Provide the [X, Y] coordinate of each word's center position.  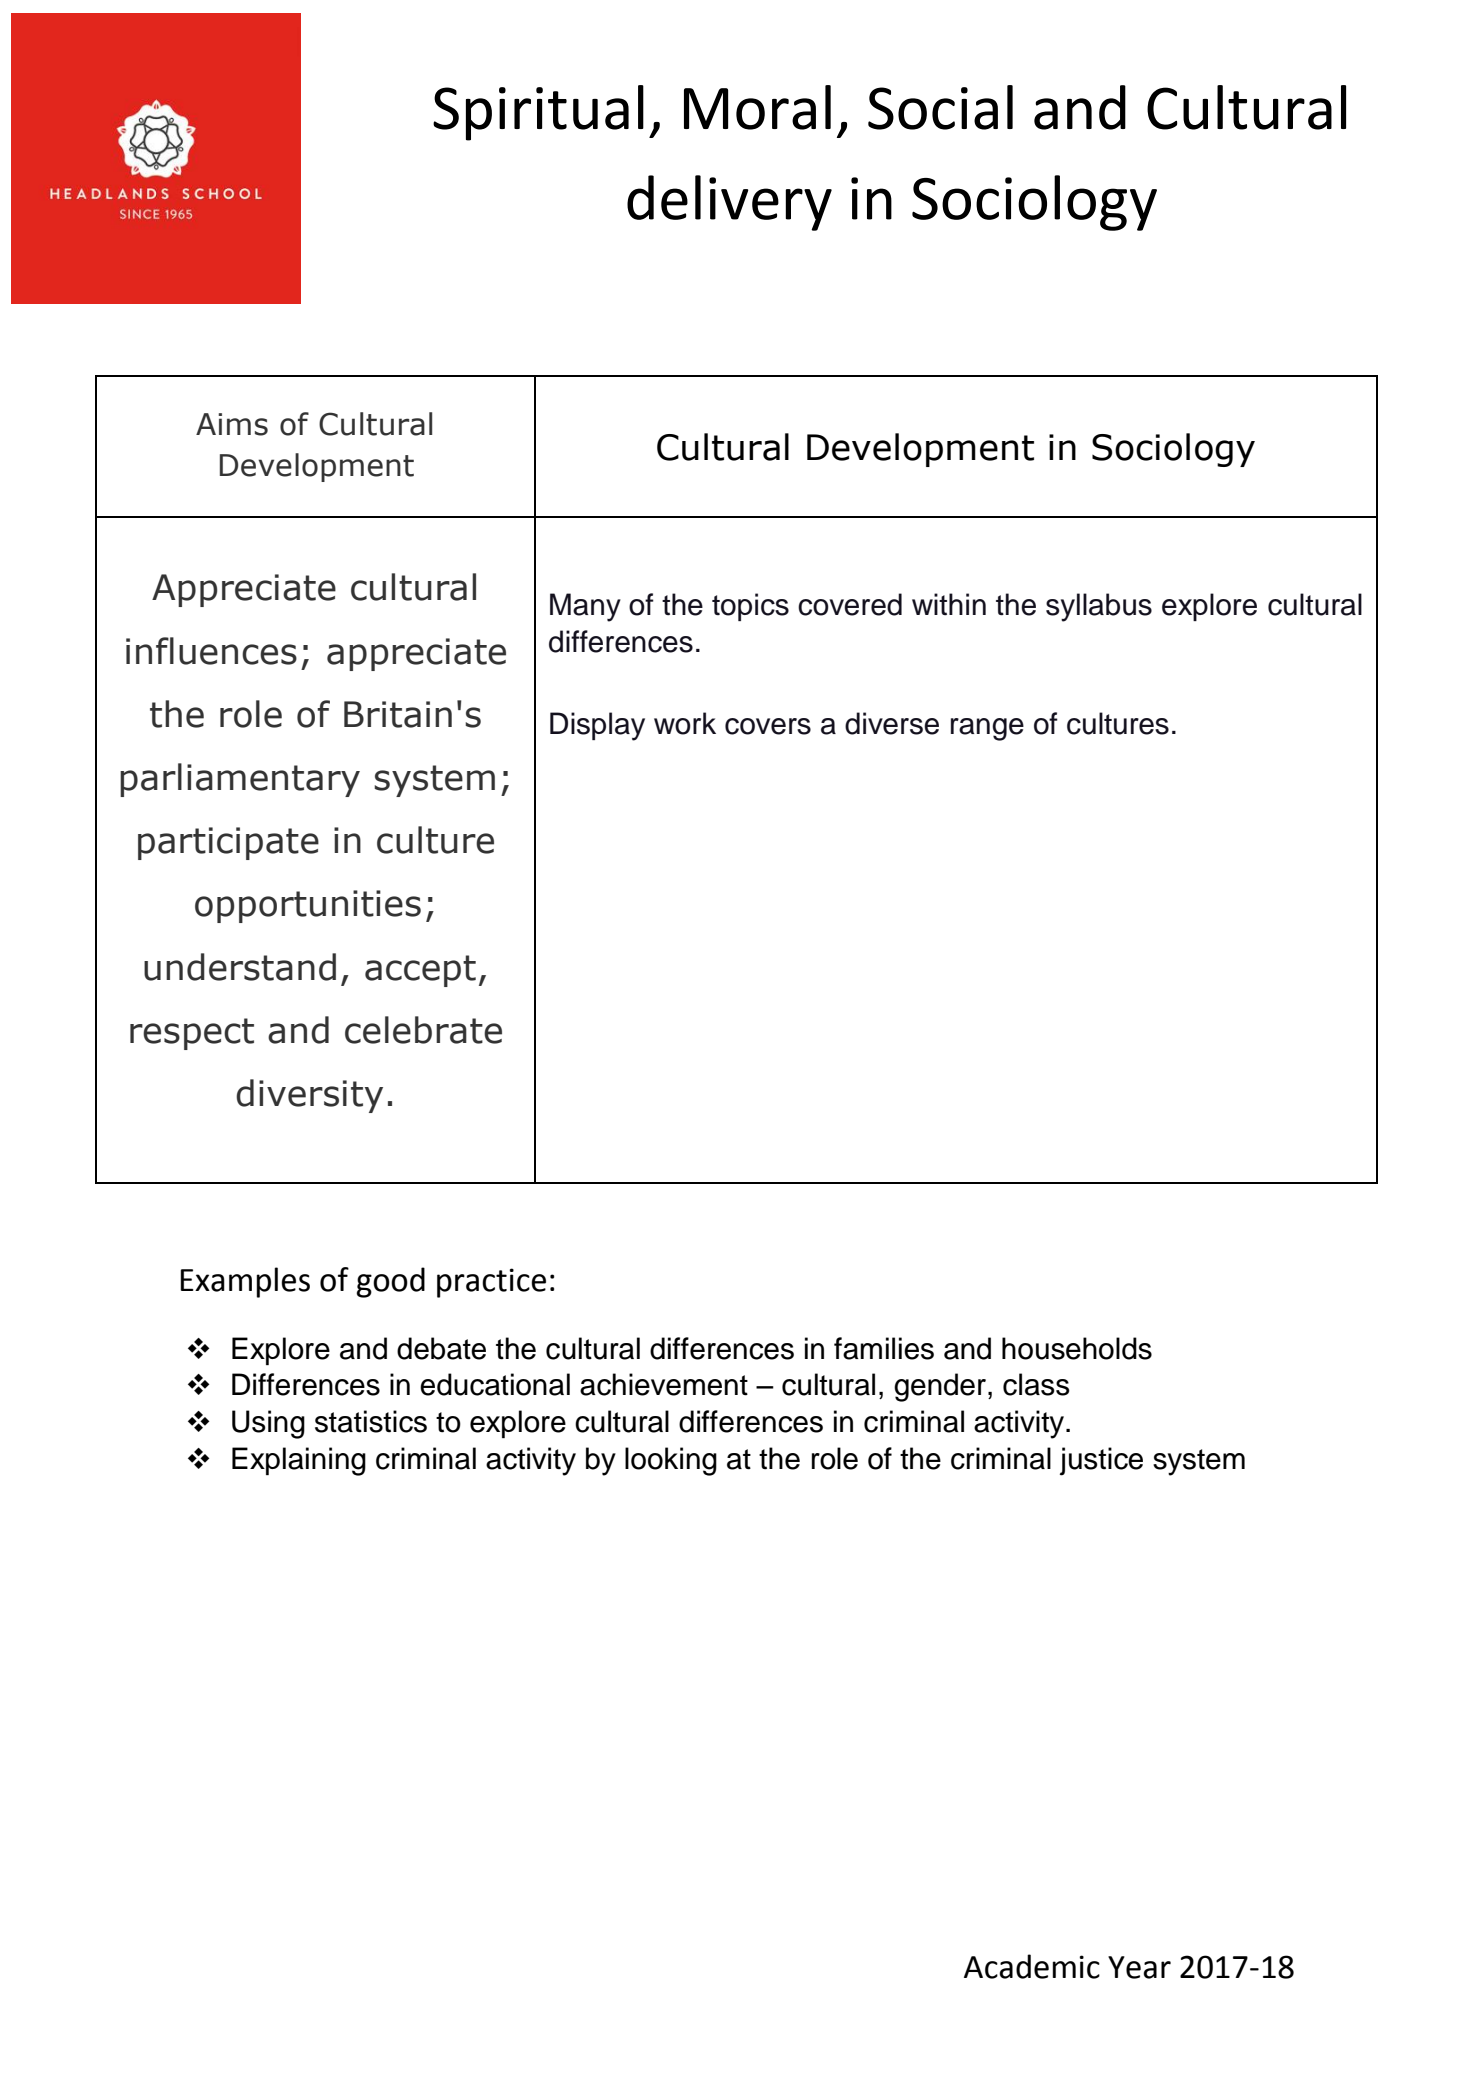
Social [940, 107]
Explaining [299, 1461]
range [987, 729]
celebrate [423, 1030]
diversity [309, 1096]
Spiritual [538, 113]
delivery [729, 203]
